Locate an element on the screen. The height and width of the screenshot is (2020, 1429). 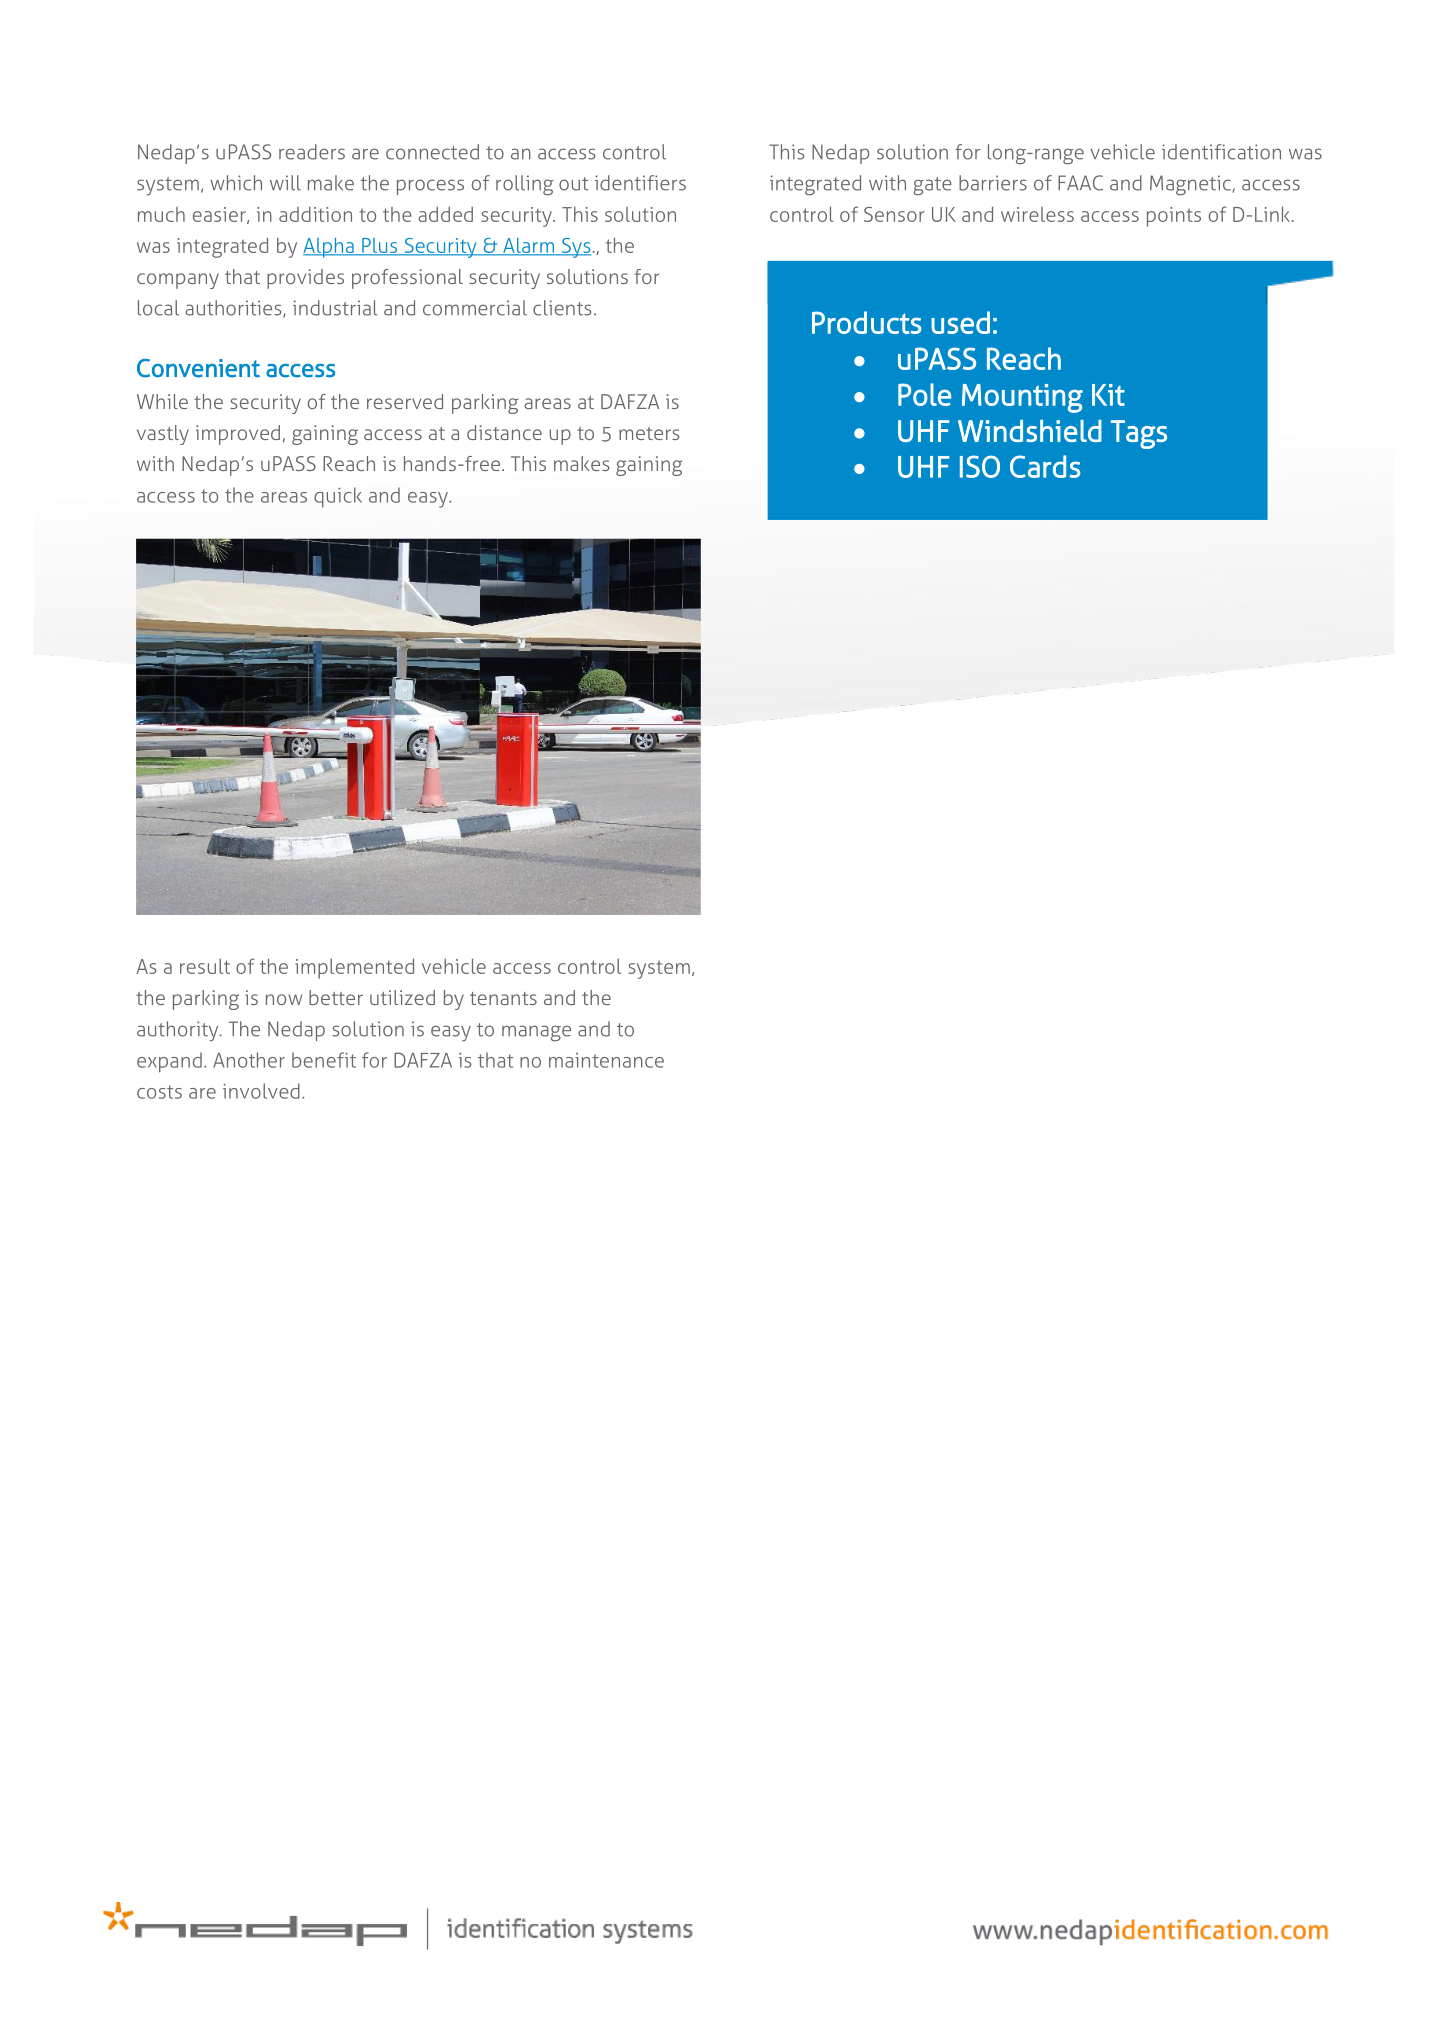
quick is located at coordinates (338, 497).
